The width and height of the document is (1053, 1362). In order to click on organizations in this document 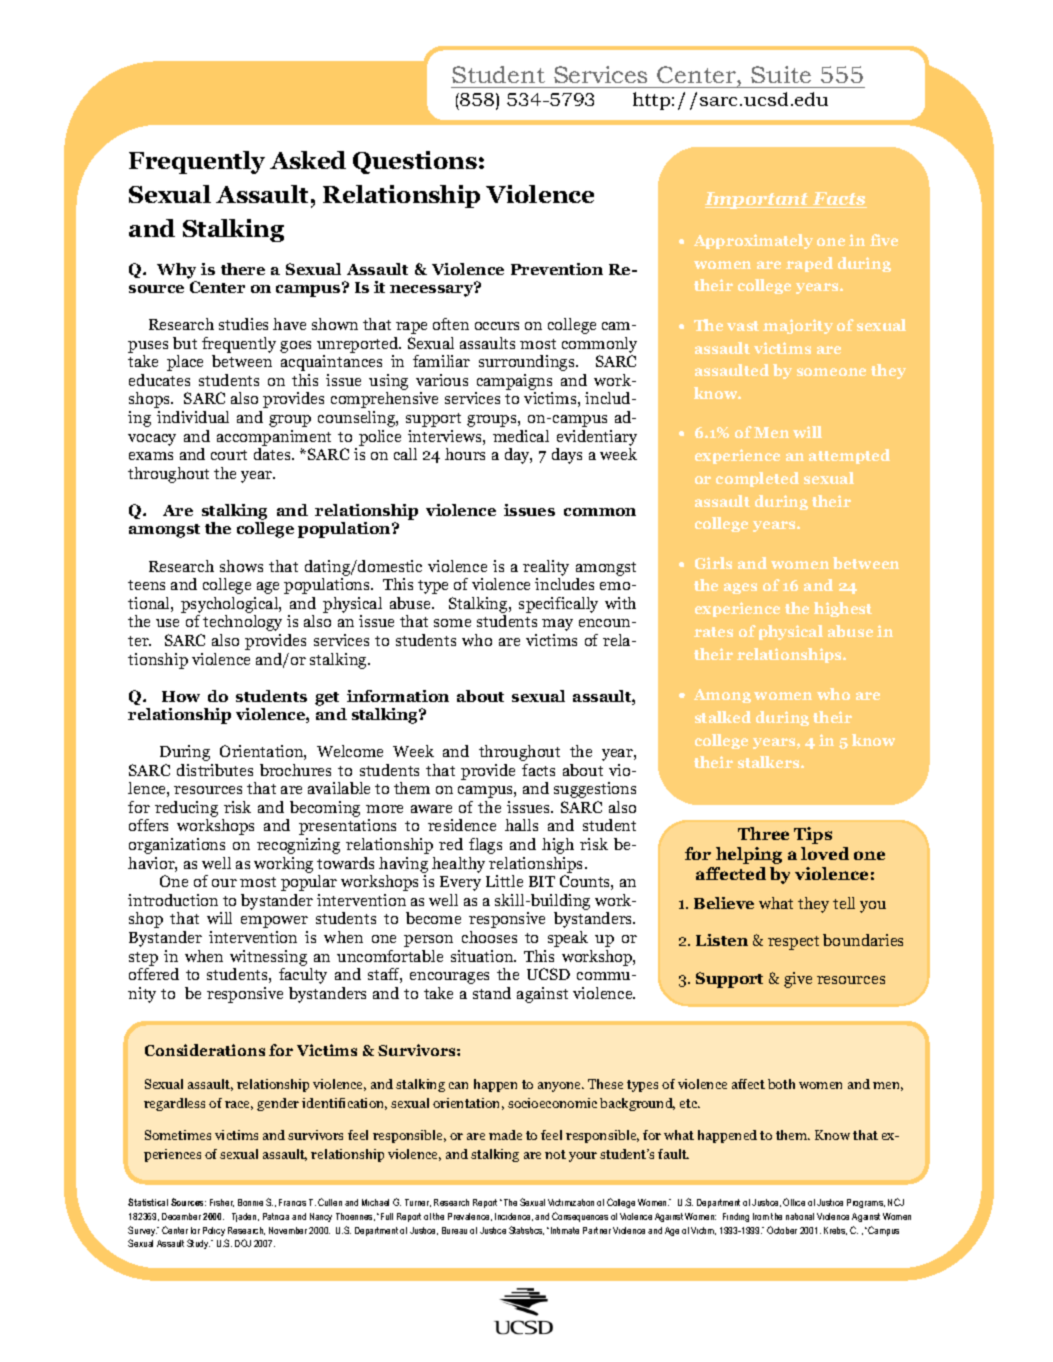, I will do `click(177, 846)`.
